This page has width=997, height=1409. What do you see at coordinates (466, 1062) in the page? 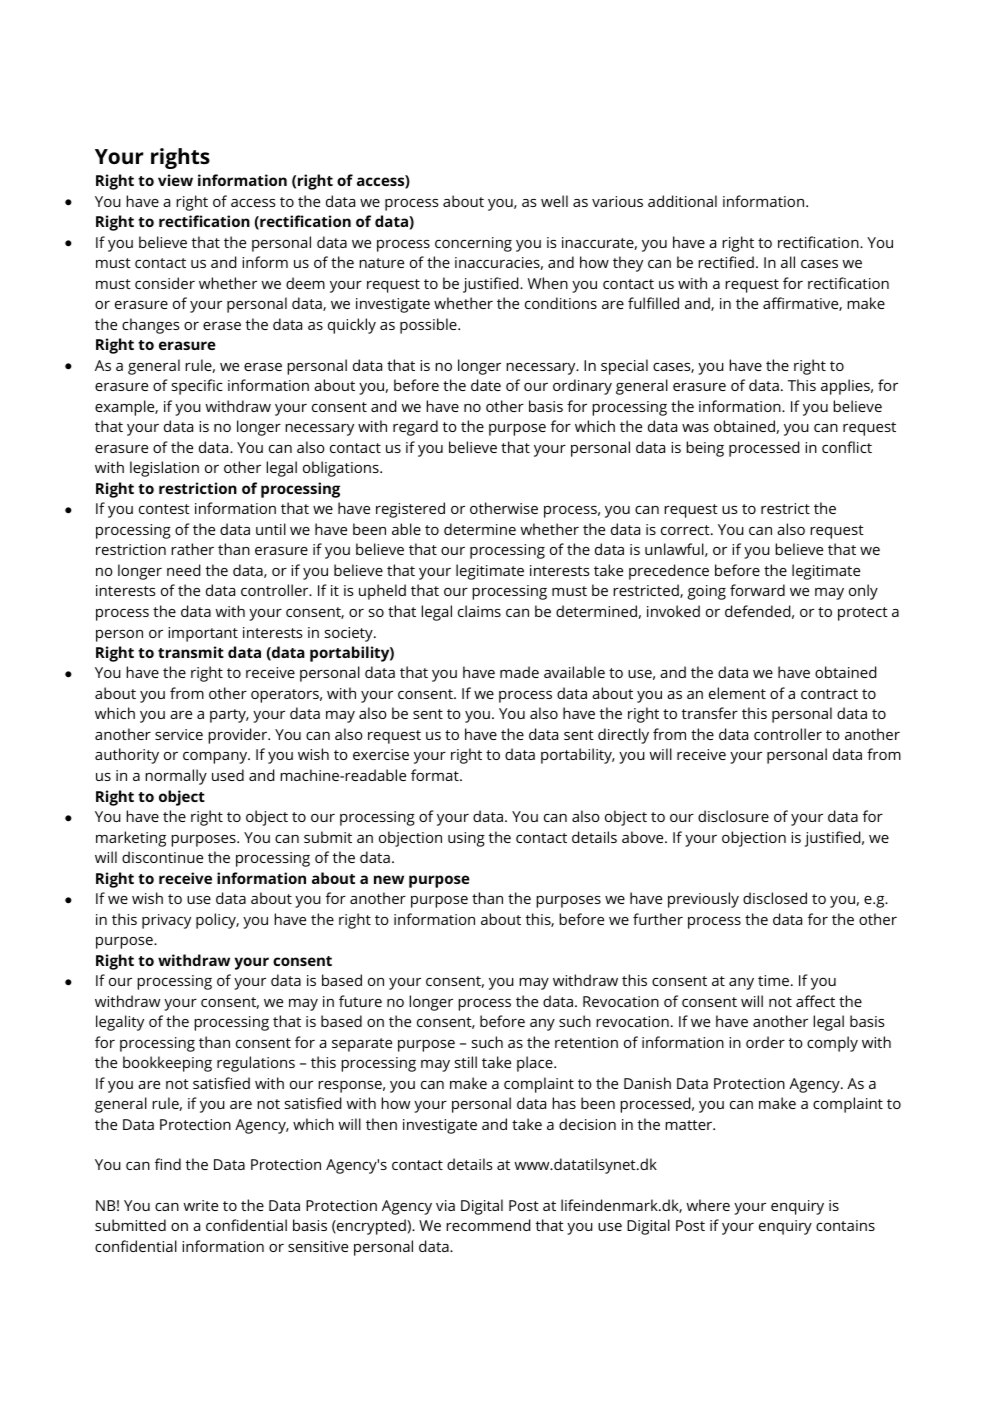
I see `still` at bounding box center [466, 1062].
